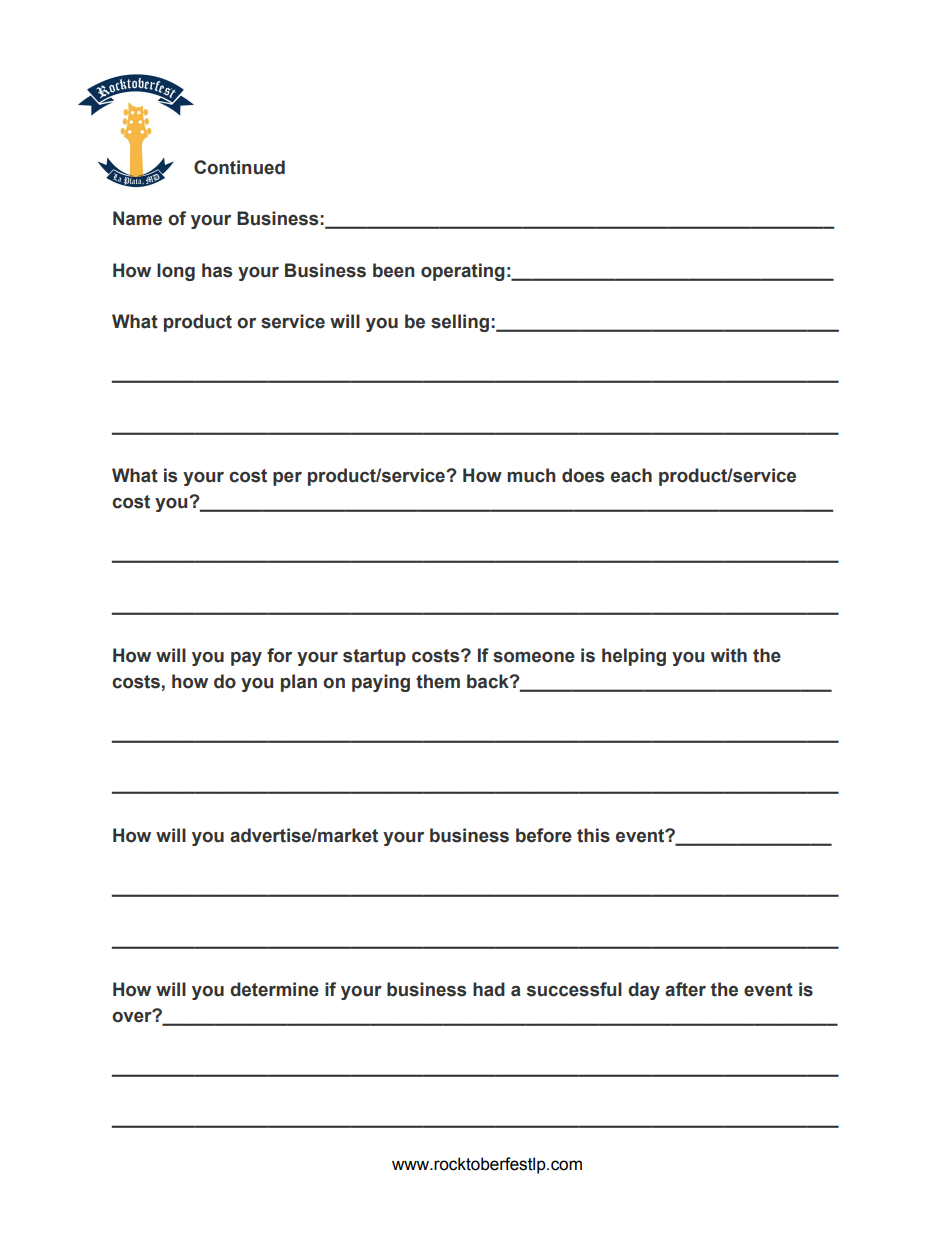 The width and height of the screenshot is (952, 1233). Describe the element at coordinates (299, 683) in the screenshot. I see `plan` at that location.
